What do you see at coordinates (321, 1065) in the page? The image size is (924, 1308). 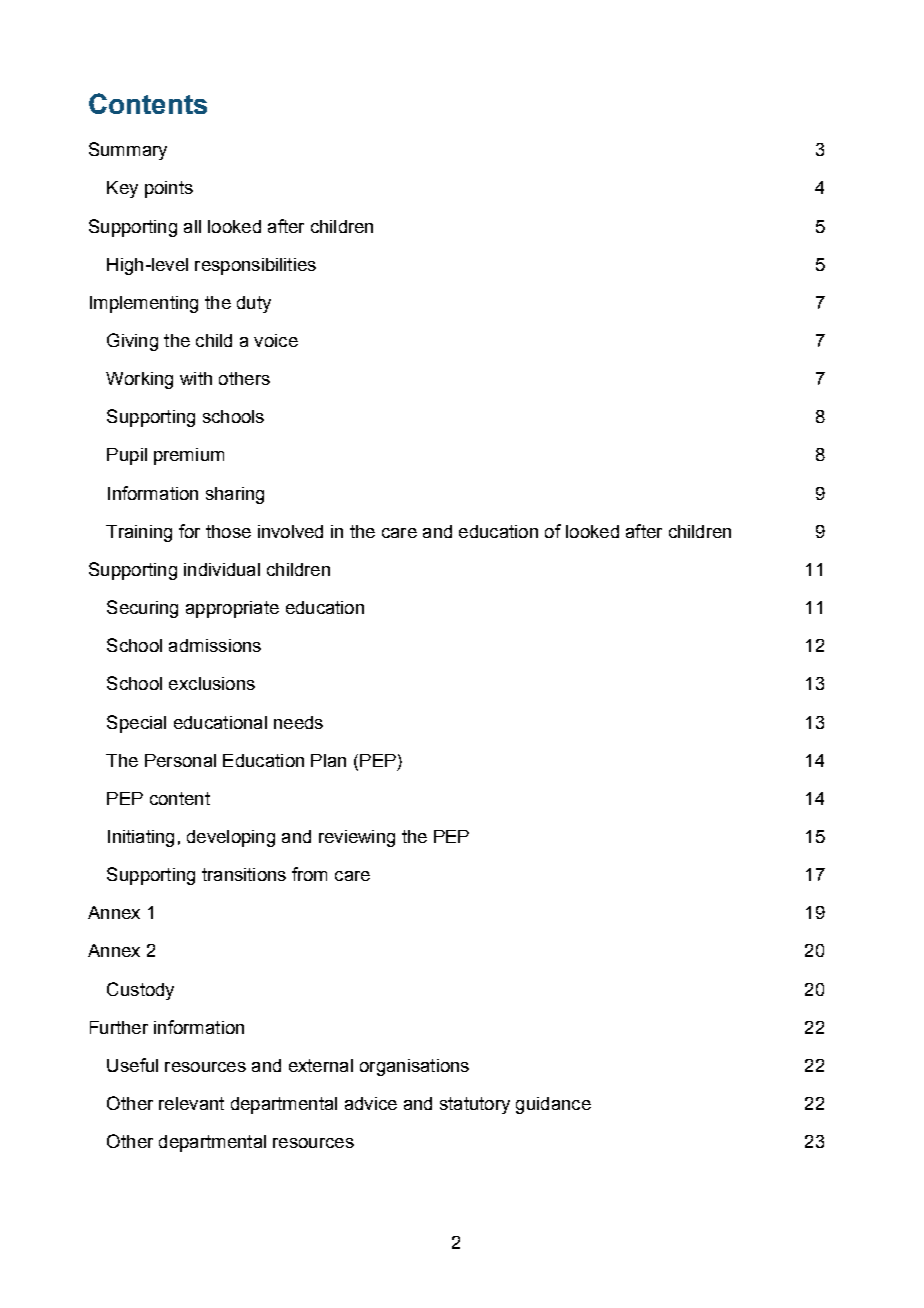 I see `external` at bounding box center [321, 1065].
